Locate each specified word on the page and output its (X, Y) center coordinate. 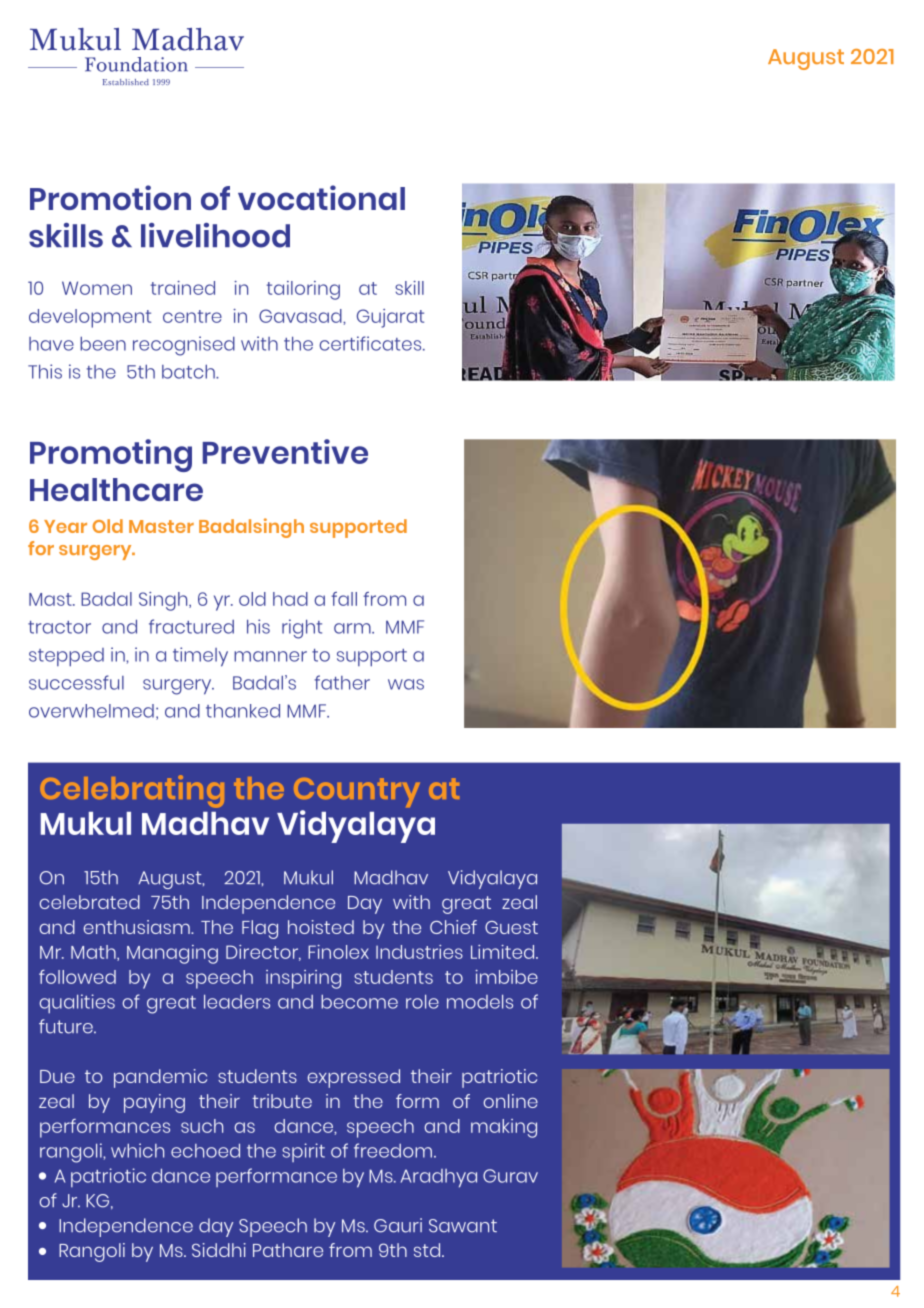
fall (344, 599)
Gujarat (390, 318)
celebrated (90, 902)
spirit (303, 1152)
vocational (321, 197)
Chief (453, 927)
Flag (260, 929)
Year (65, 526)
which (137, 1150)
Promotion (110, 197)
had (290, 599)
